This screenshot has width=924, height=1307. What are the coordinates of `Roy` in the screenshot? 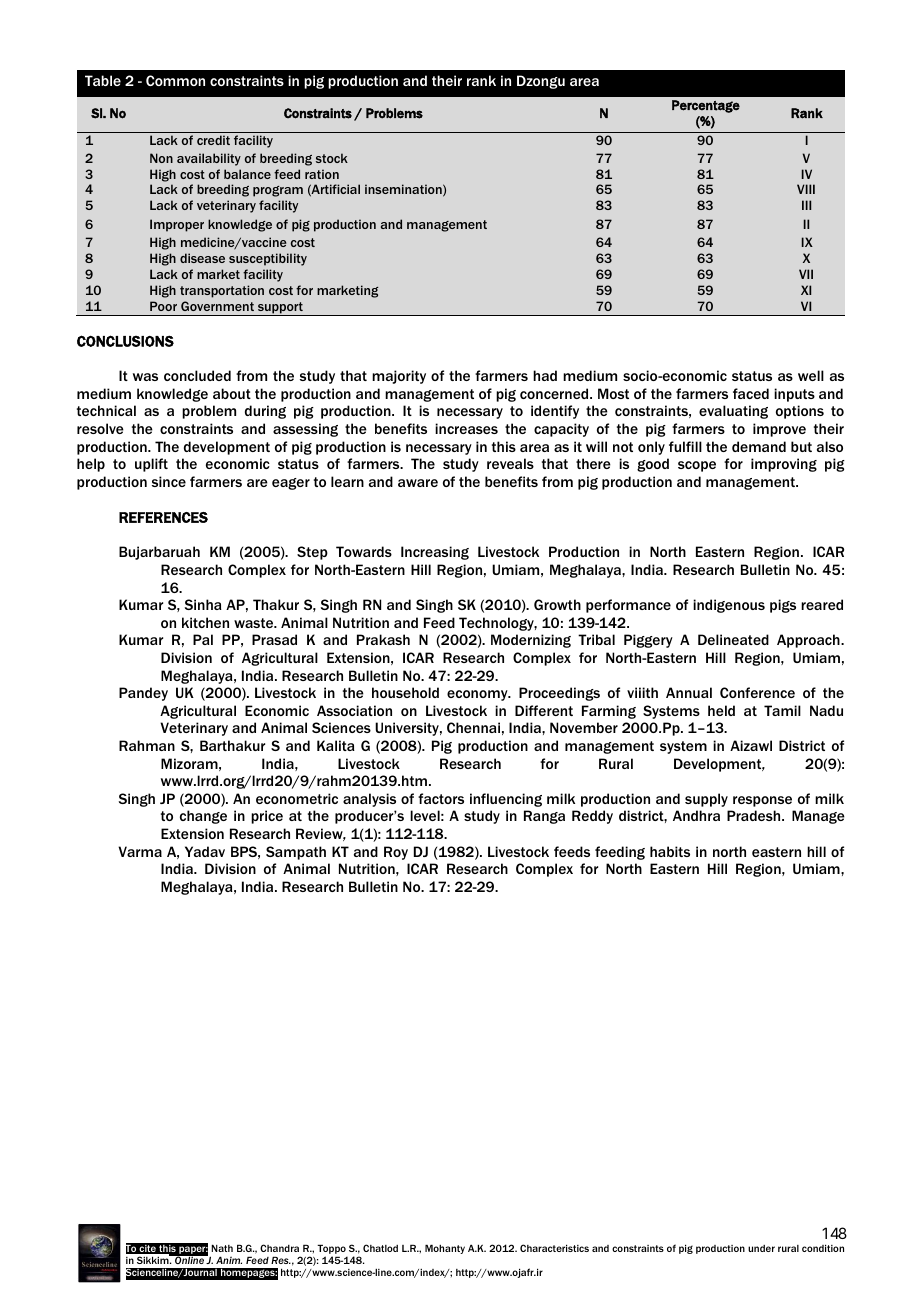 It's located at (396, 853).
